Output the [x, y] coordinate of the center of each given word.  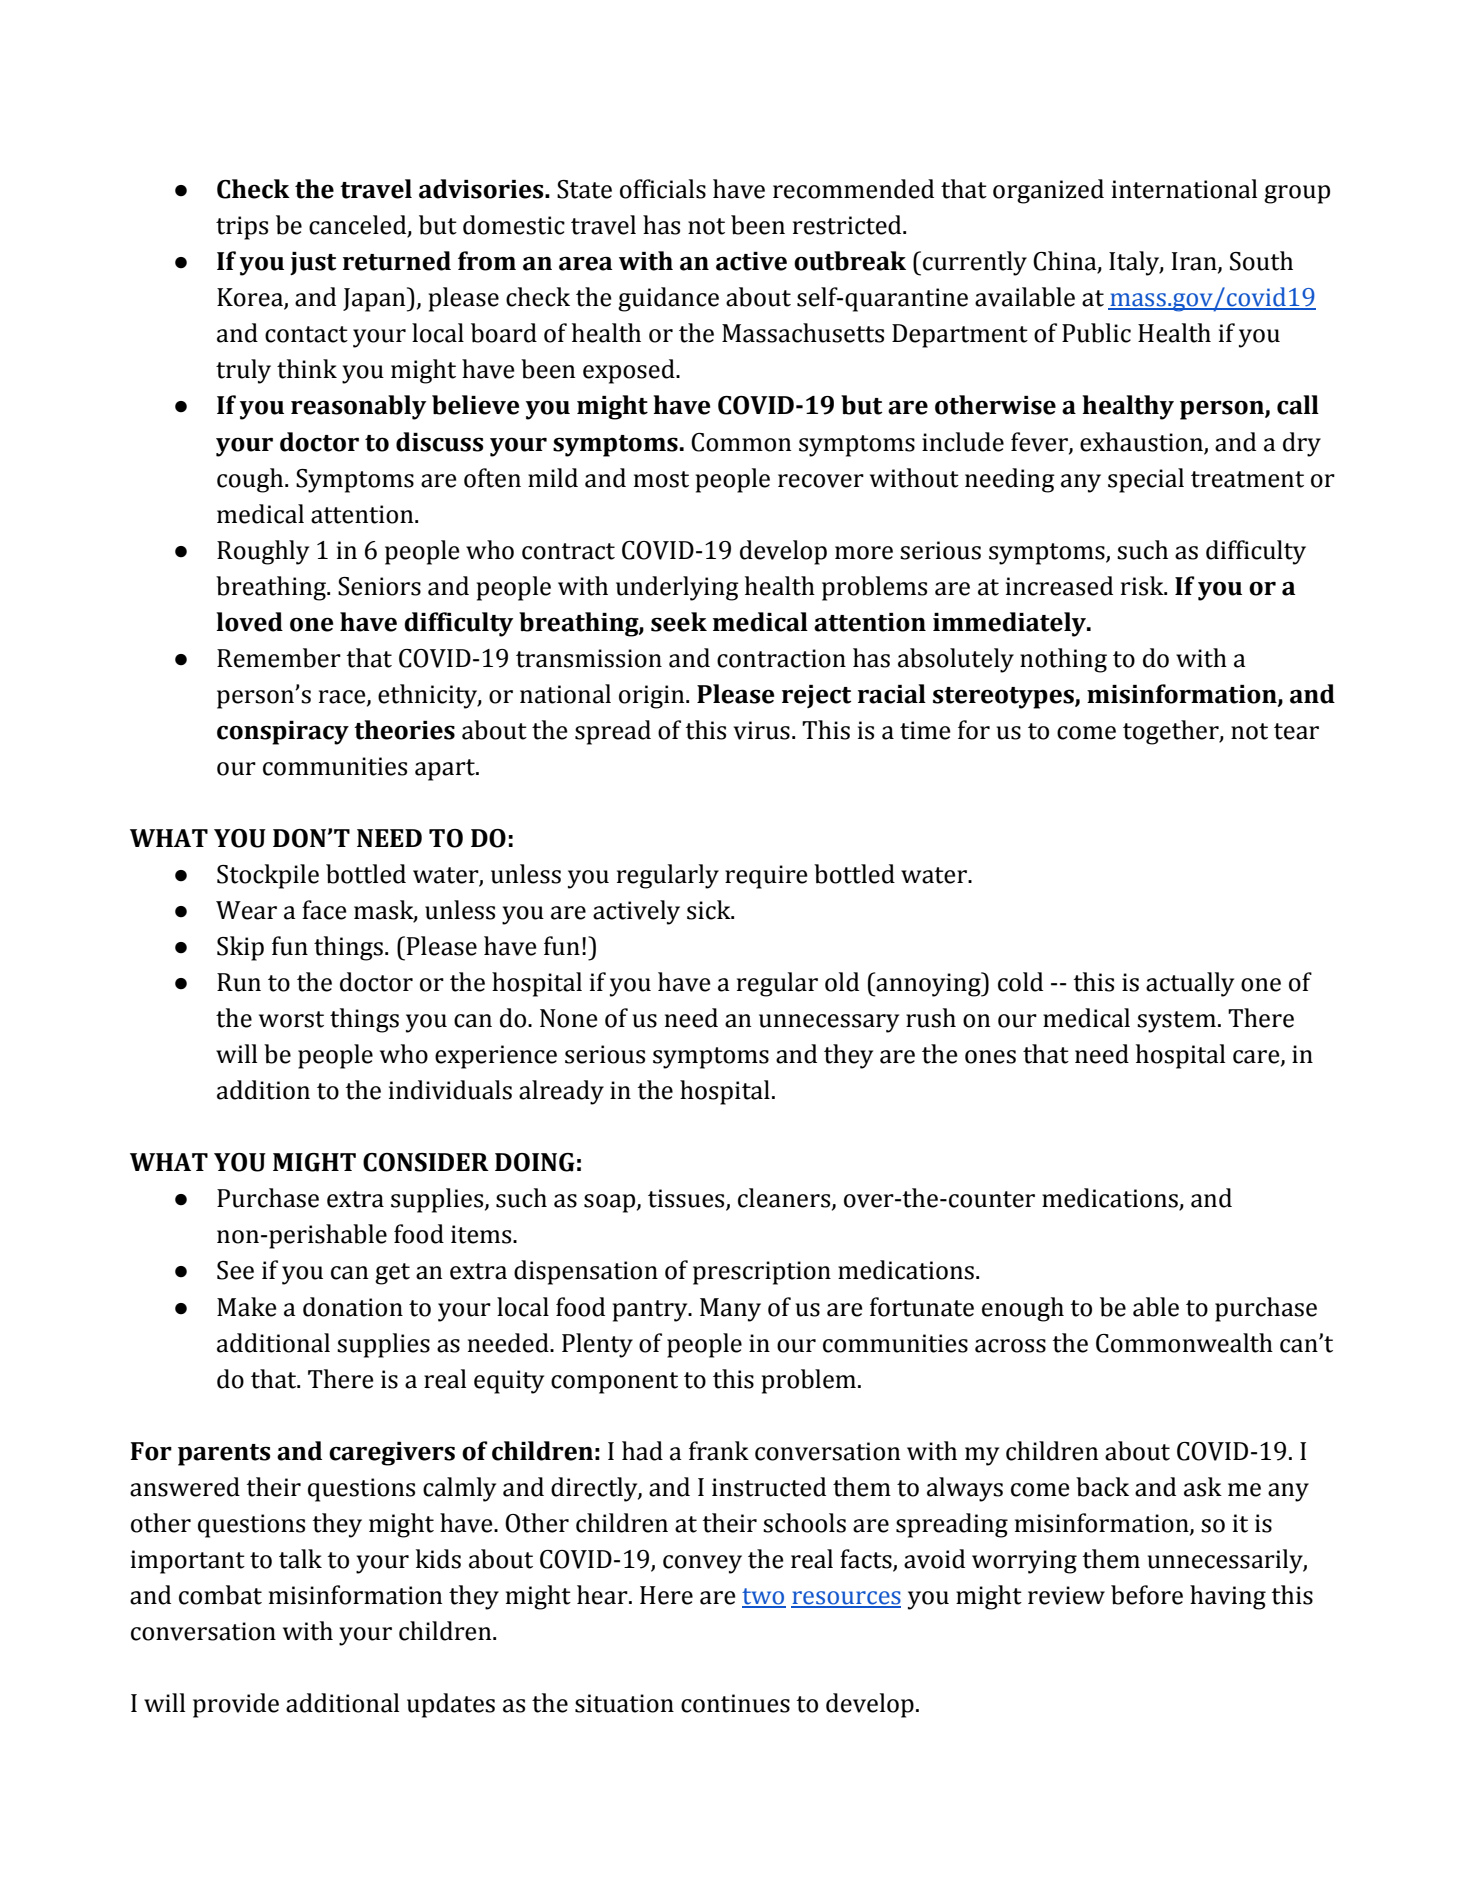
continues [735, 1703]
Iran [1195, 262]
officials [663, 189]
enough [1023, 1309]
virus [762, 730]
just [313, 264]
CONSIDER [426, 1162]
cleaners [785, 1199]
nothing [1063, 660]
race [343, 697]
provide [236, 1705]
